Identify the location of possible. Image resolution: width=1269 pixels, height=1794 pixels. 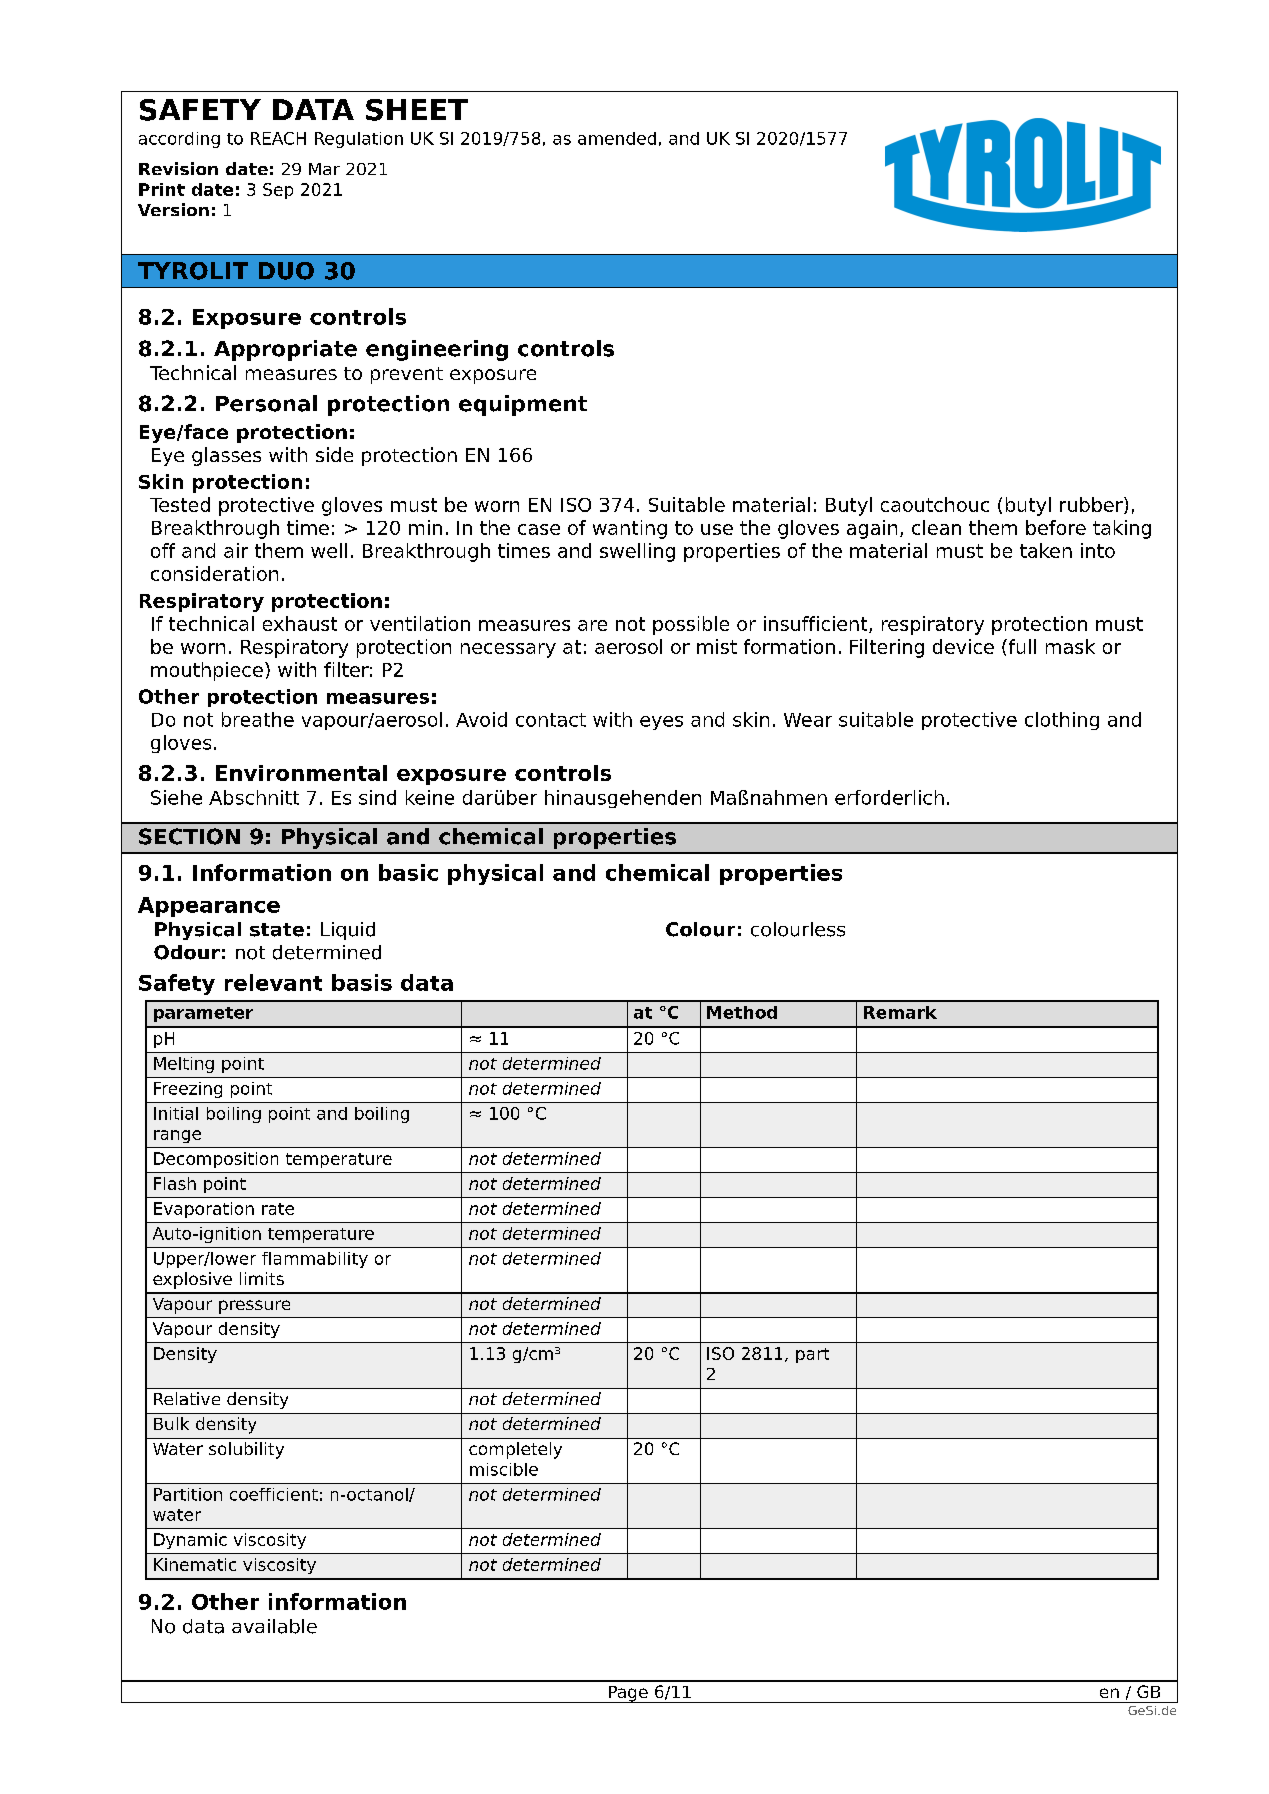
(691, 625).
